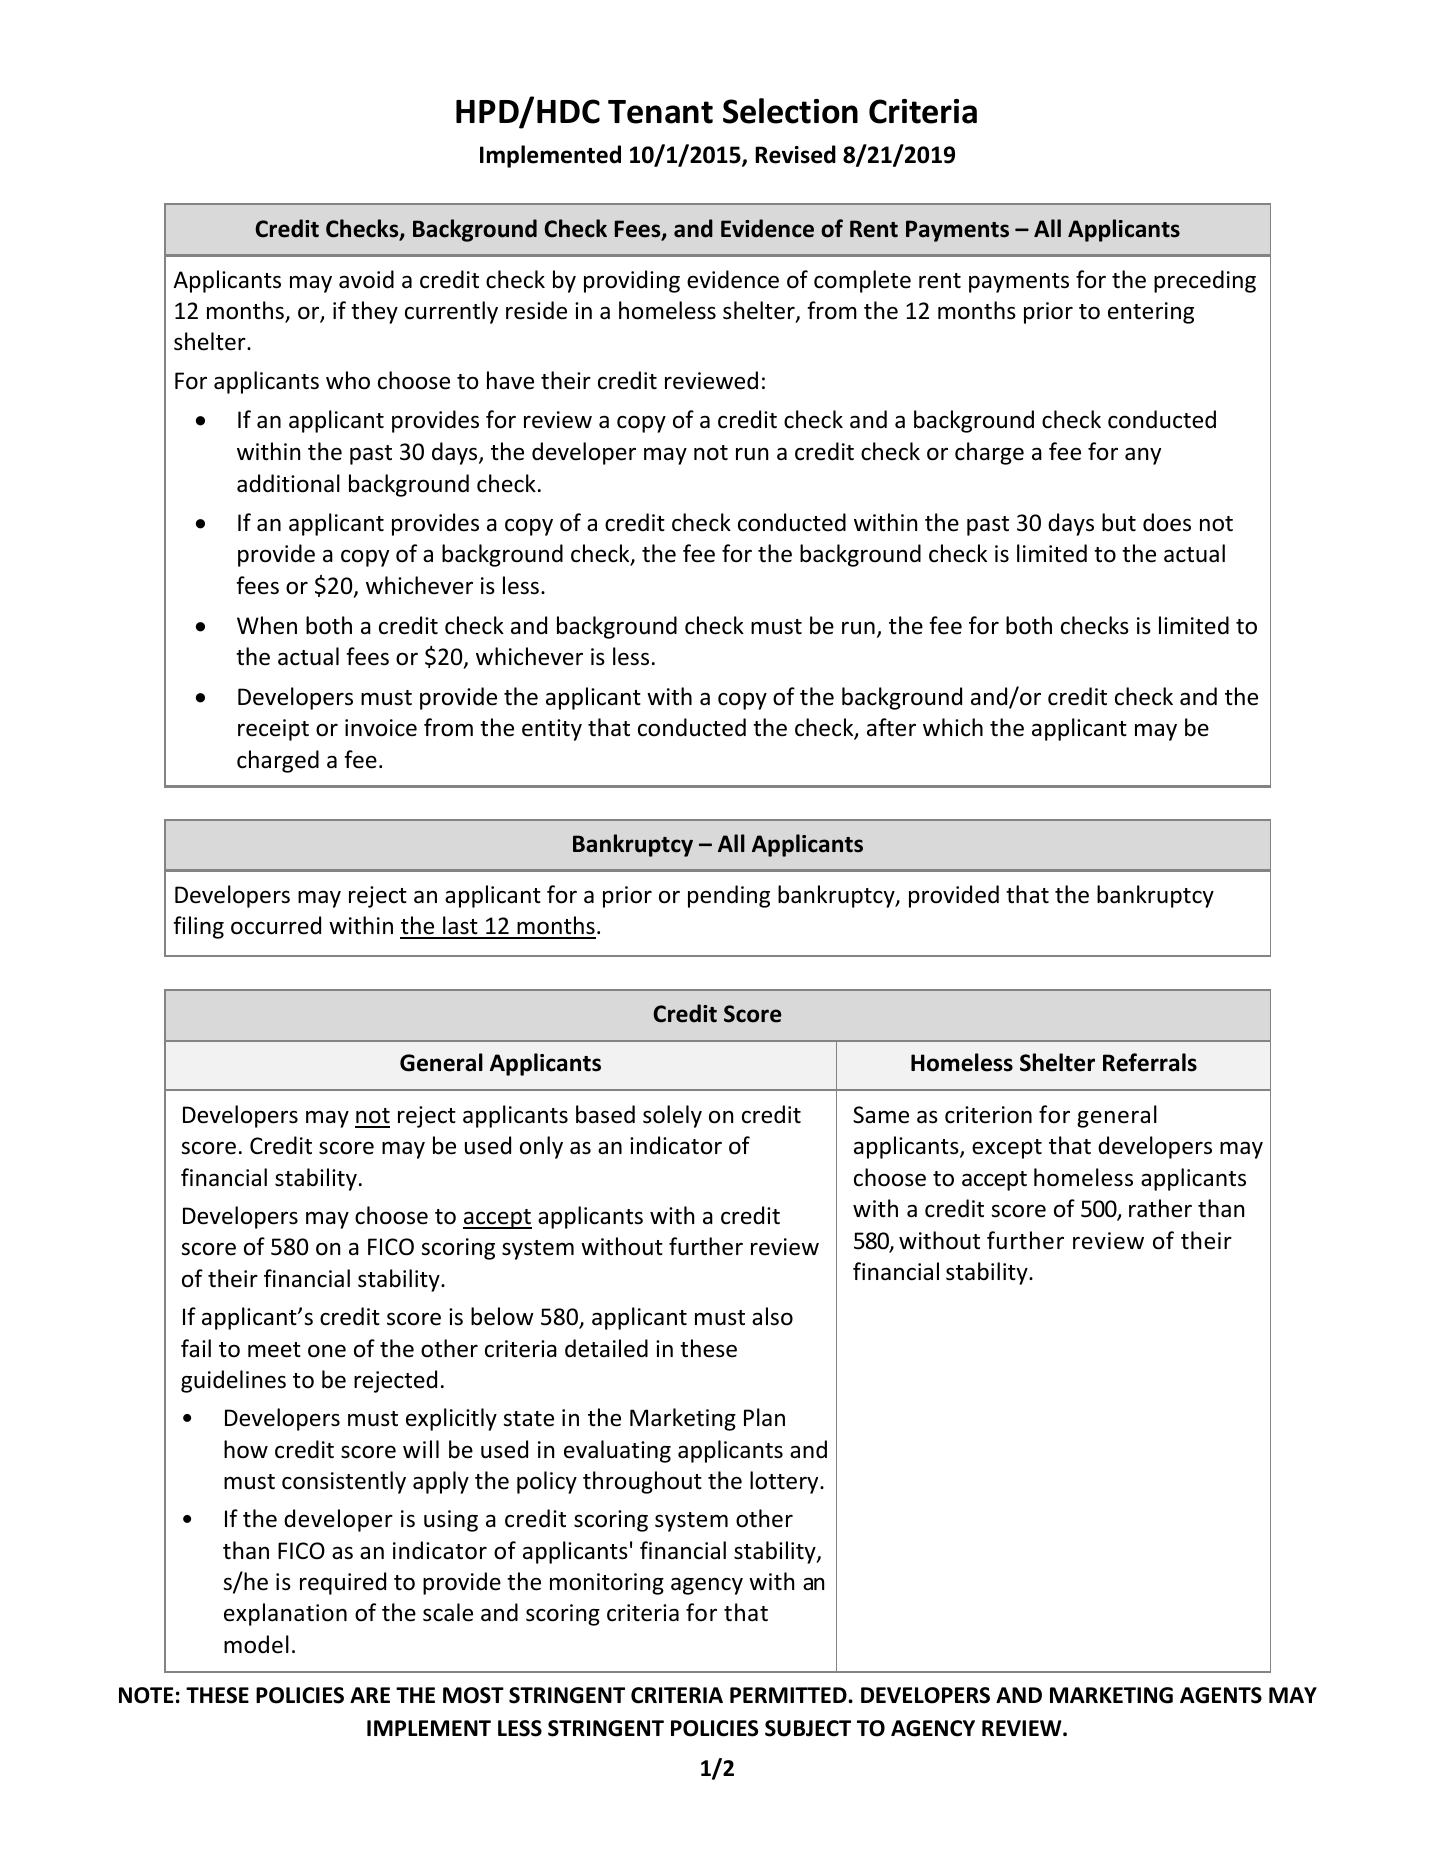 Image resolution: width=1430 pixels, height=1850 pixels. I want to click on preceding, so click(1205, 281).
